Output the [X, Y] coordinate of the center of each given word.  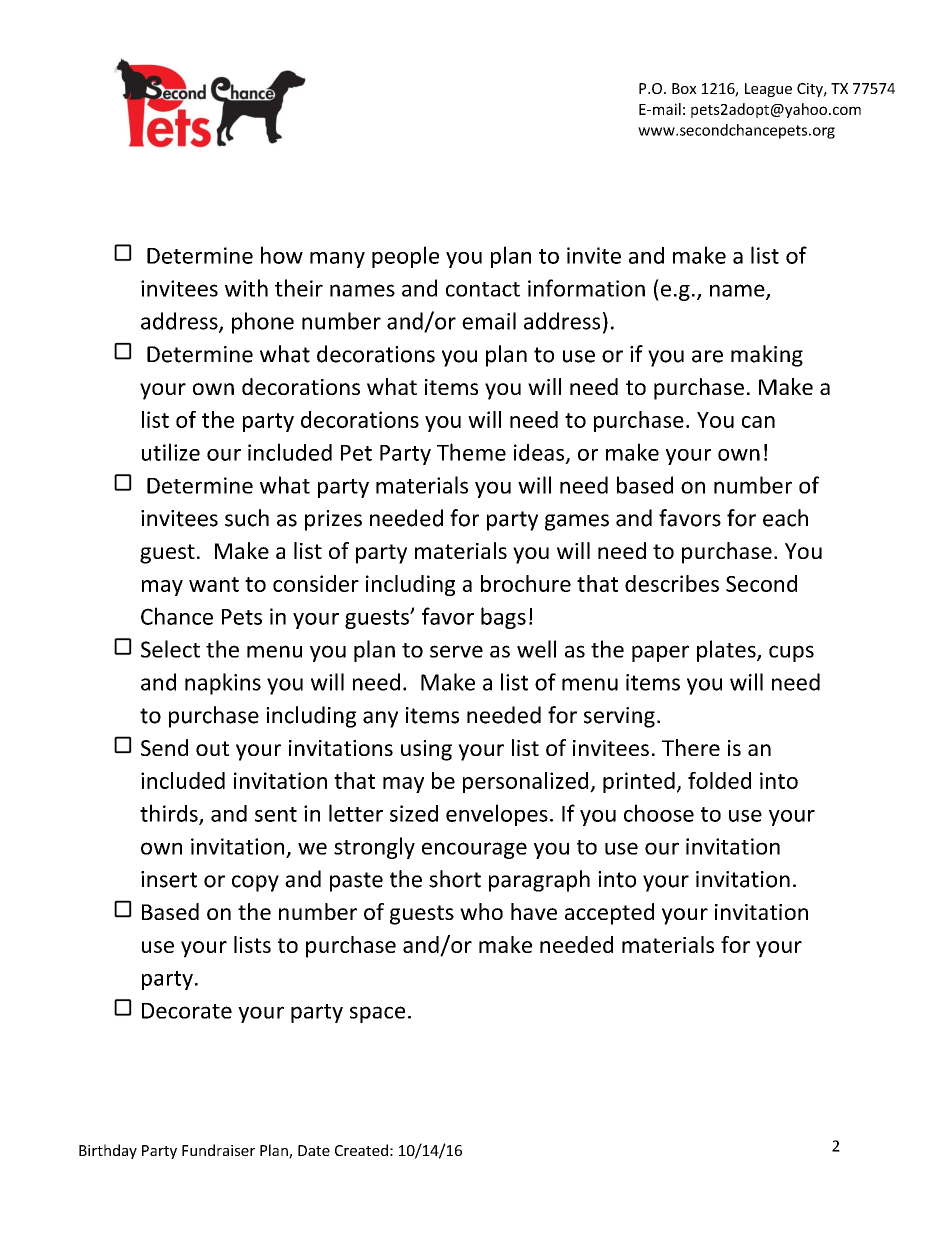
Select [170, 649]
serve [456, 651]
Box [684, 88]
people [405, 257]
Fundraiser [218, 1150]
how [282, 255]
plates [727, 651]
